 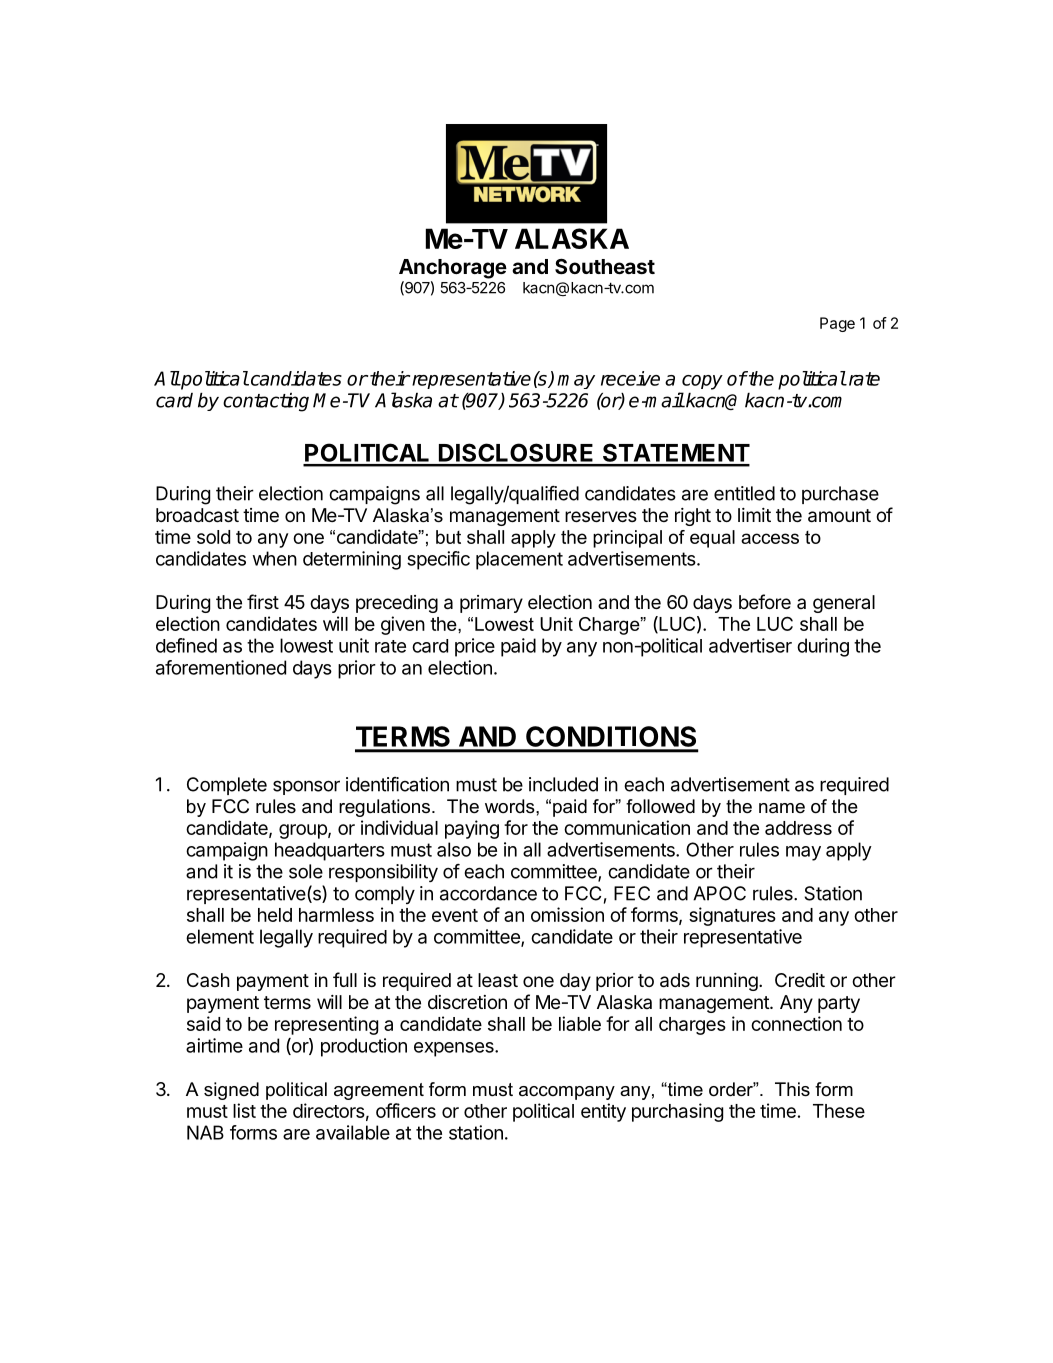 What do you see at coordinates (475, 647) in the page?
I see `price` at bounding box center [475, 647].
